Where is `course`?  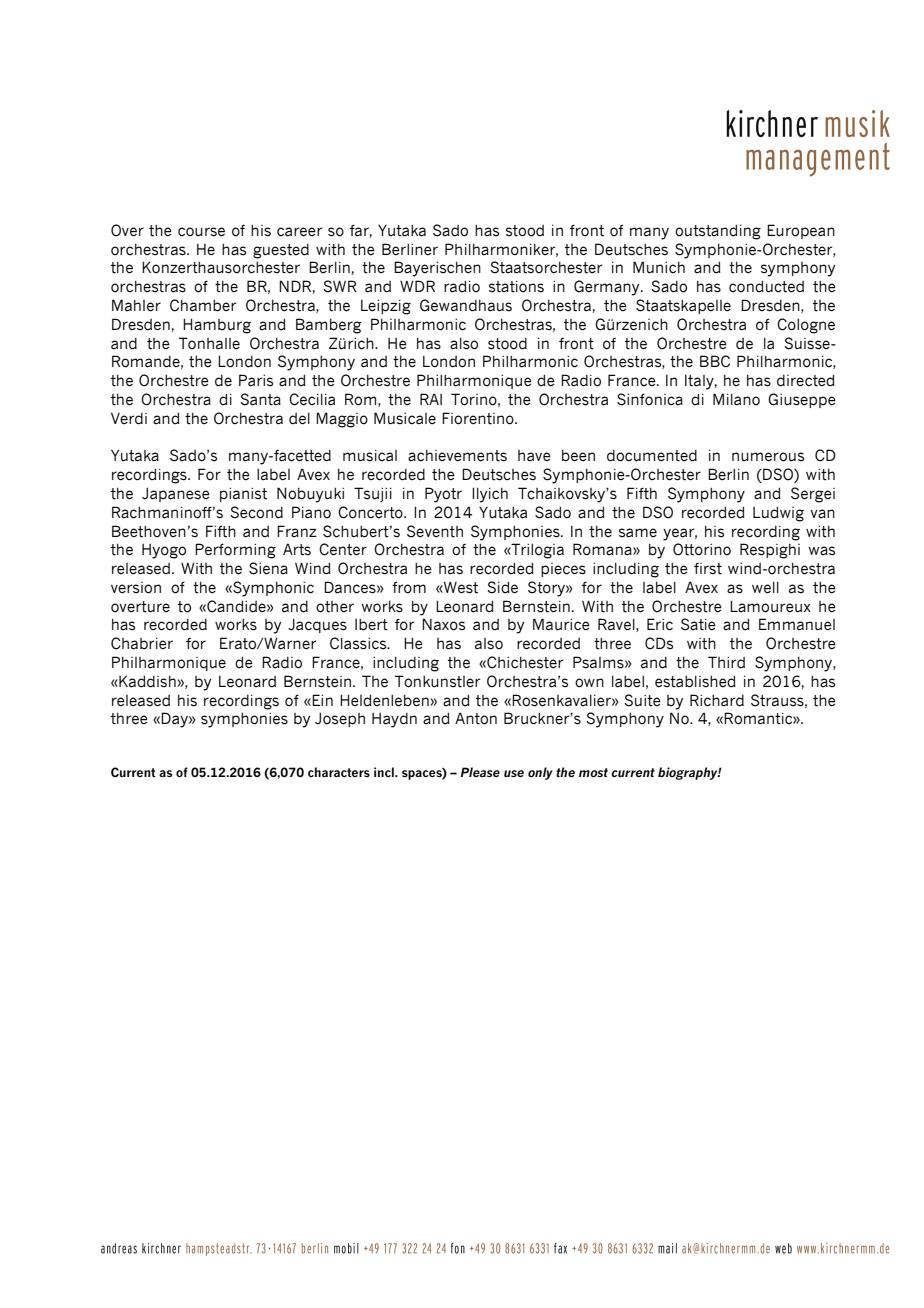
course is located at coordinates (201, 232).
